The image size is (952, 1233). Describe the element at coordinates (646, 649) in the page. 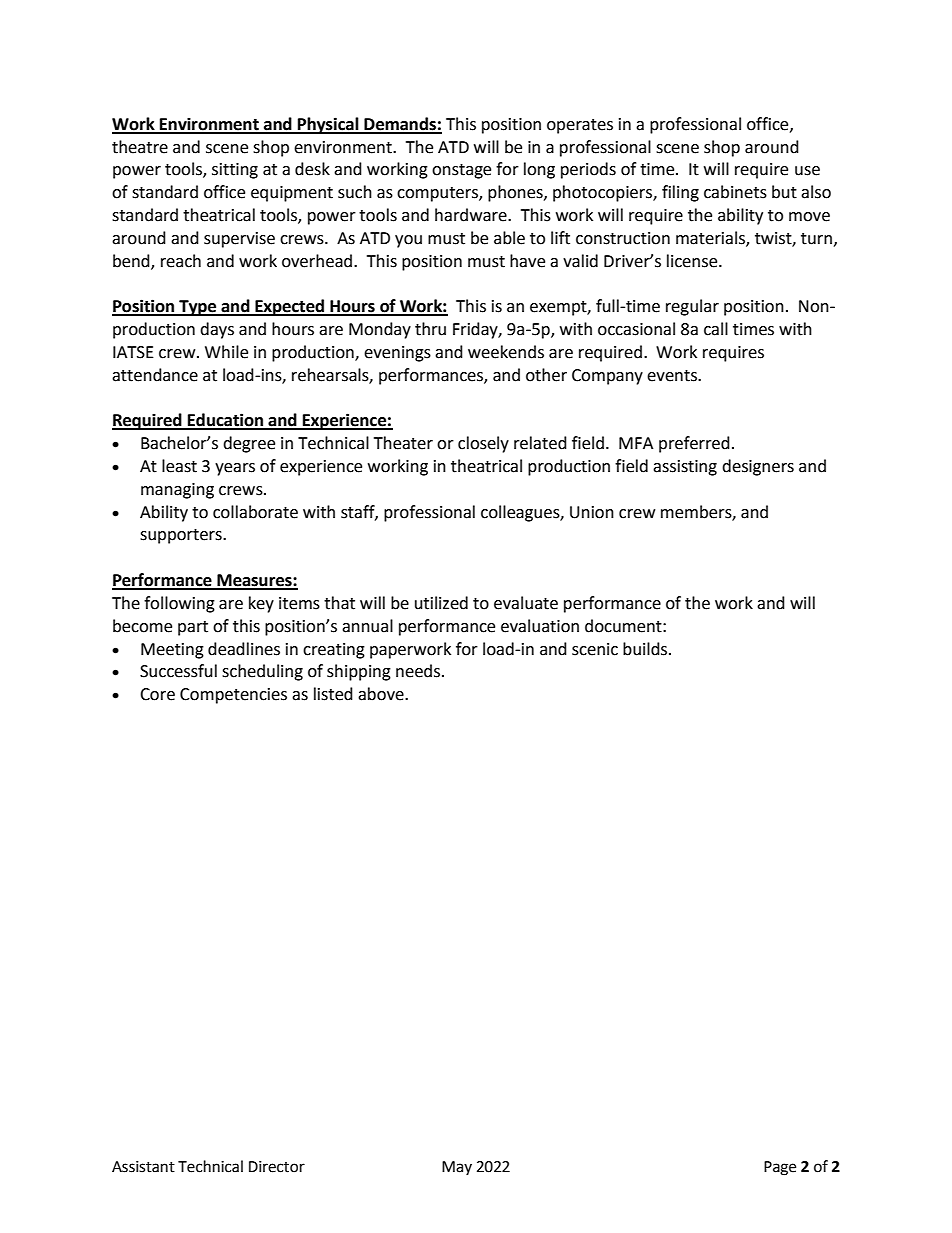

I see `builds` at that location.
